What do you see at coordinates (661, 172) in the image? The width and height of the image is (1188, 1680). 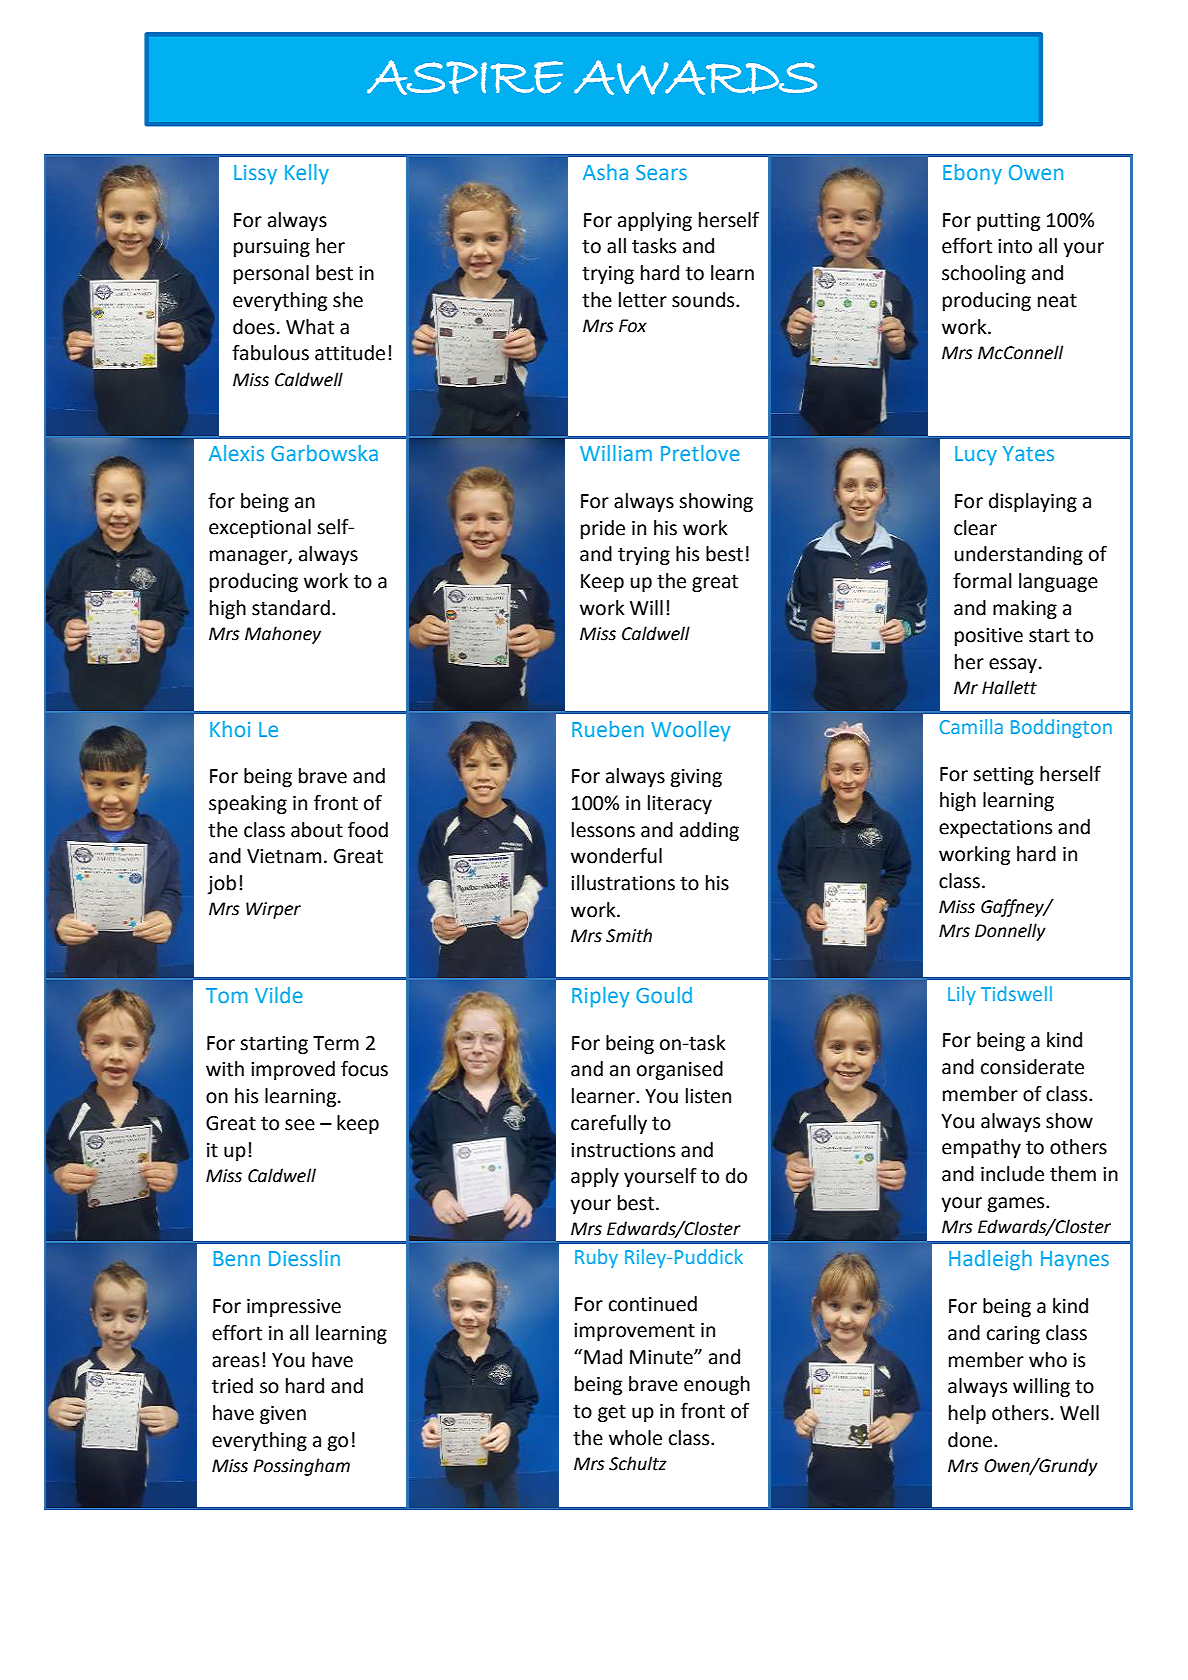 I see `Sears` at bounding box center [661, 172].
